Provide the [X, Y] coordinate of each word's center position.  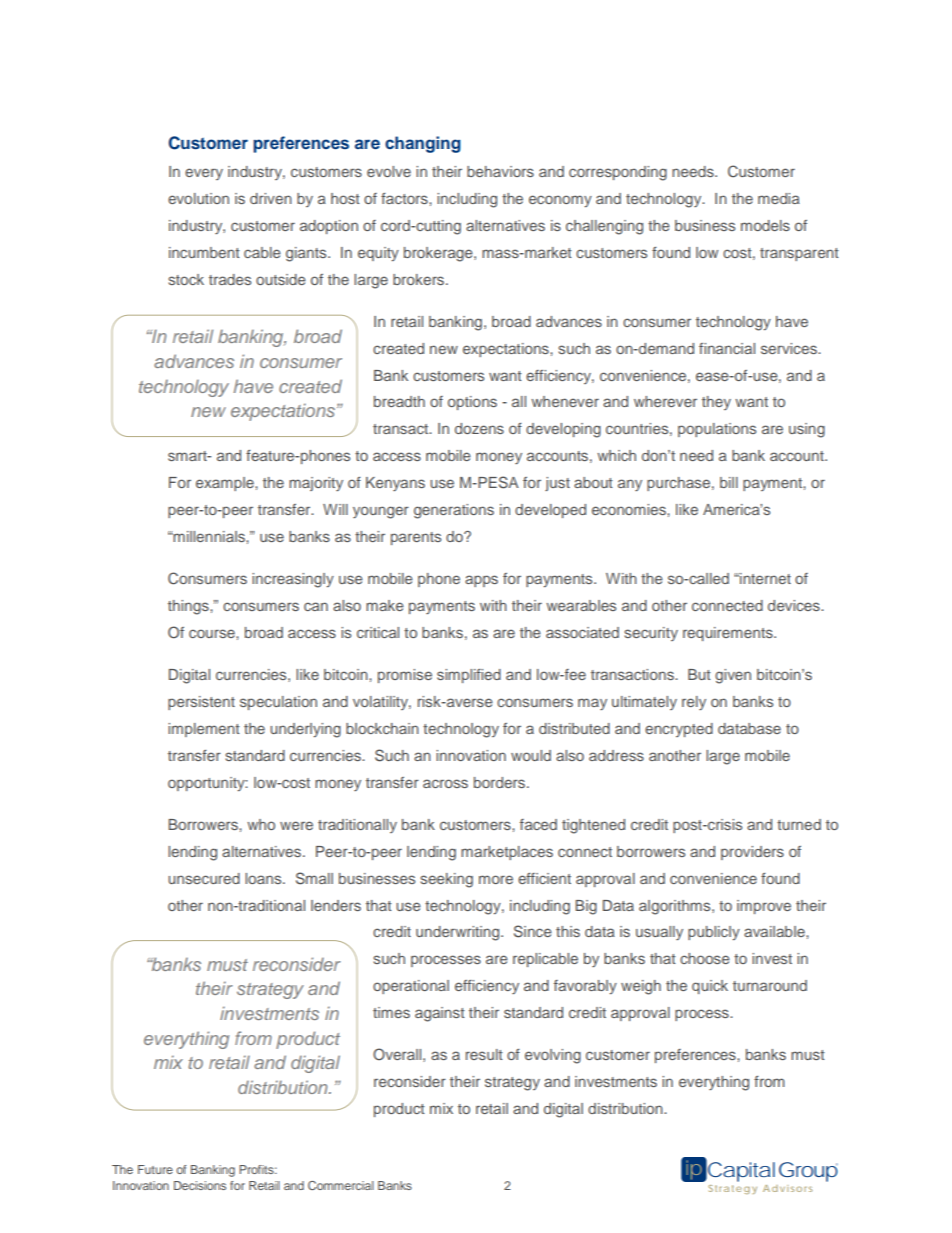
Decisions [200, 1185]
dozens [479, 428]
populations [717, 430]
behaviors [500, 171]
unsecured [204, 878]
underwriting [459, 933]
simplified [469, 676]
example [226, 484]
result [484, 1054]
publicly [714, 933]
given [733, 676]
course [213, 633]
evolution [198, 198]
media [779, 198]
